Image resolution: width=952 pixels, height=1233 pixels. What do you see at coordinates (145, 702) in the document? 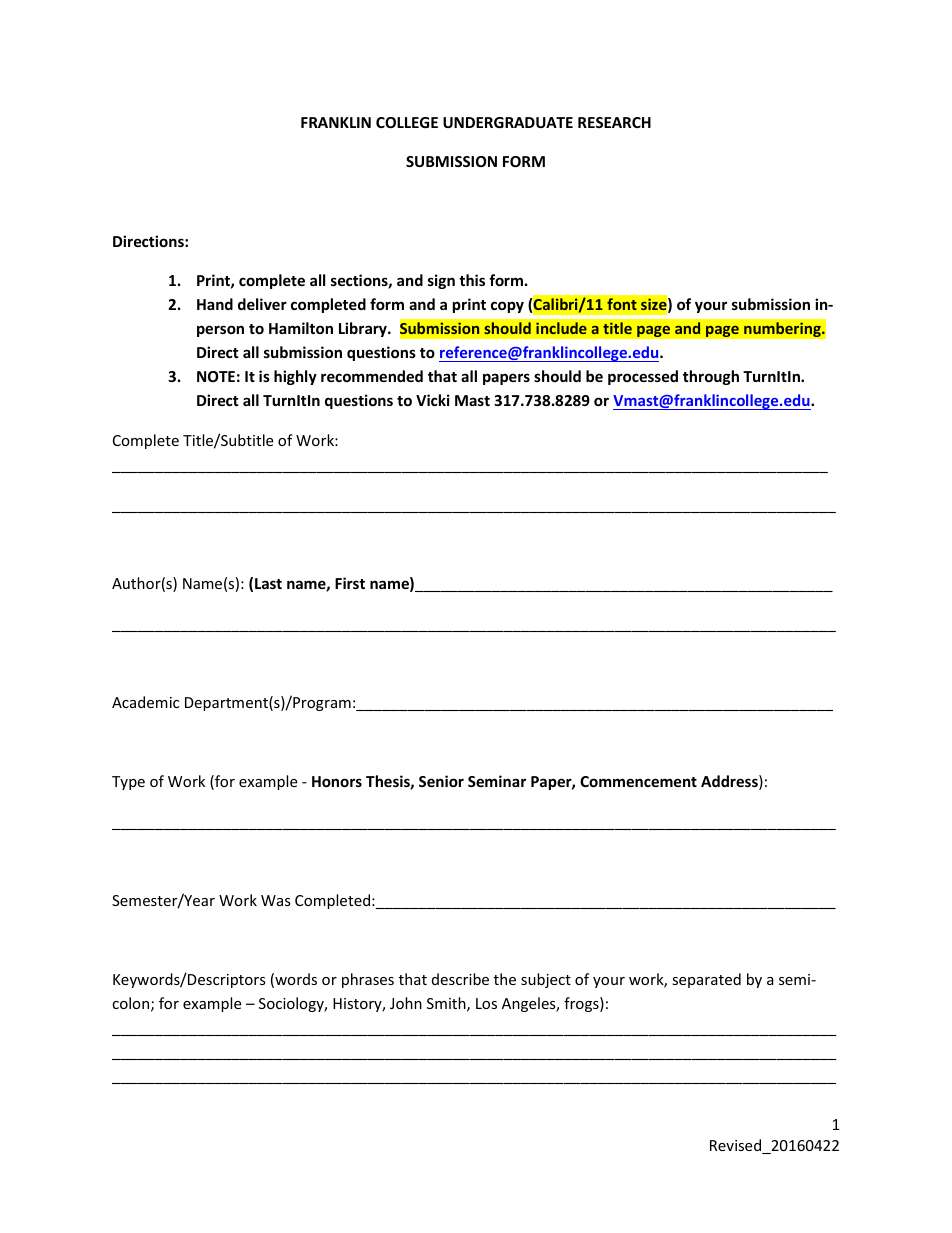
I see `Academic` at bounding box center [145, 702].
